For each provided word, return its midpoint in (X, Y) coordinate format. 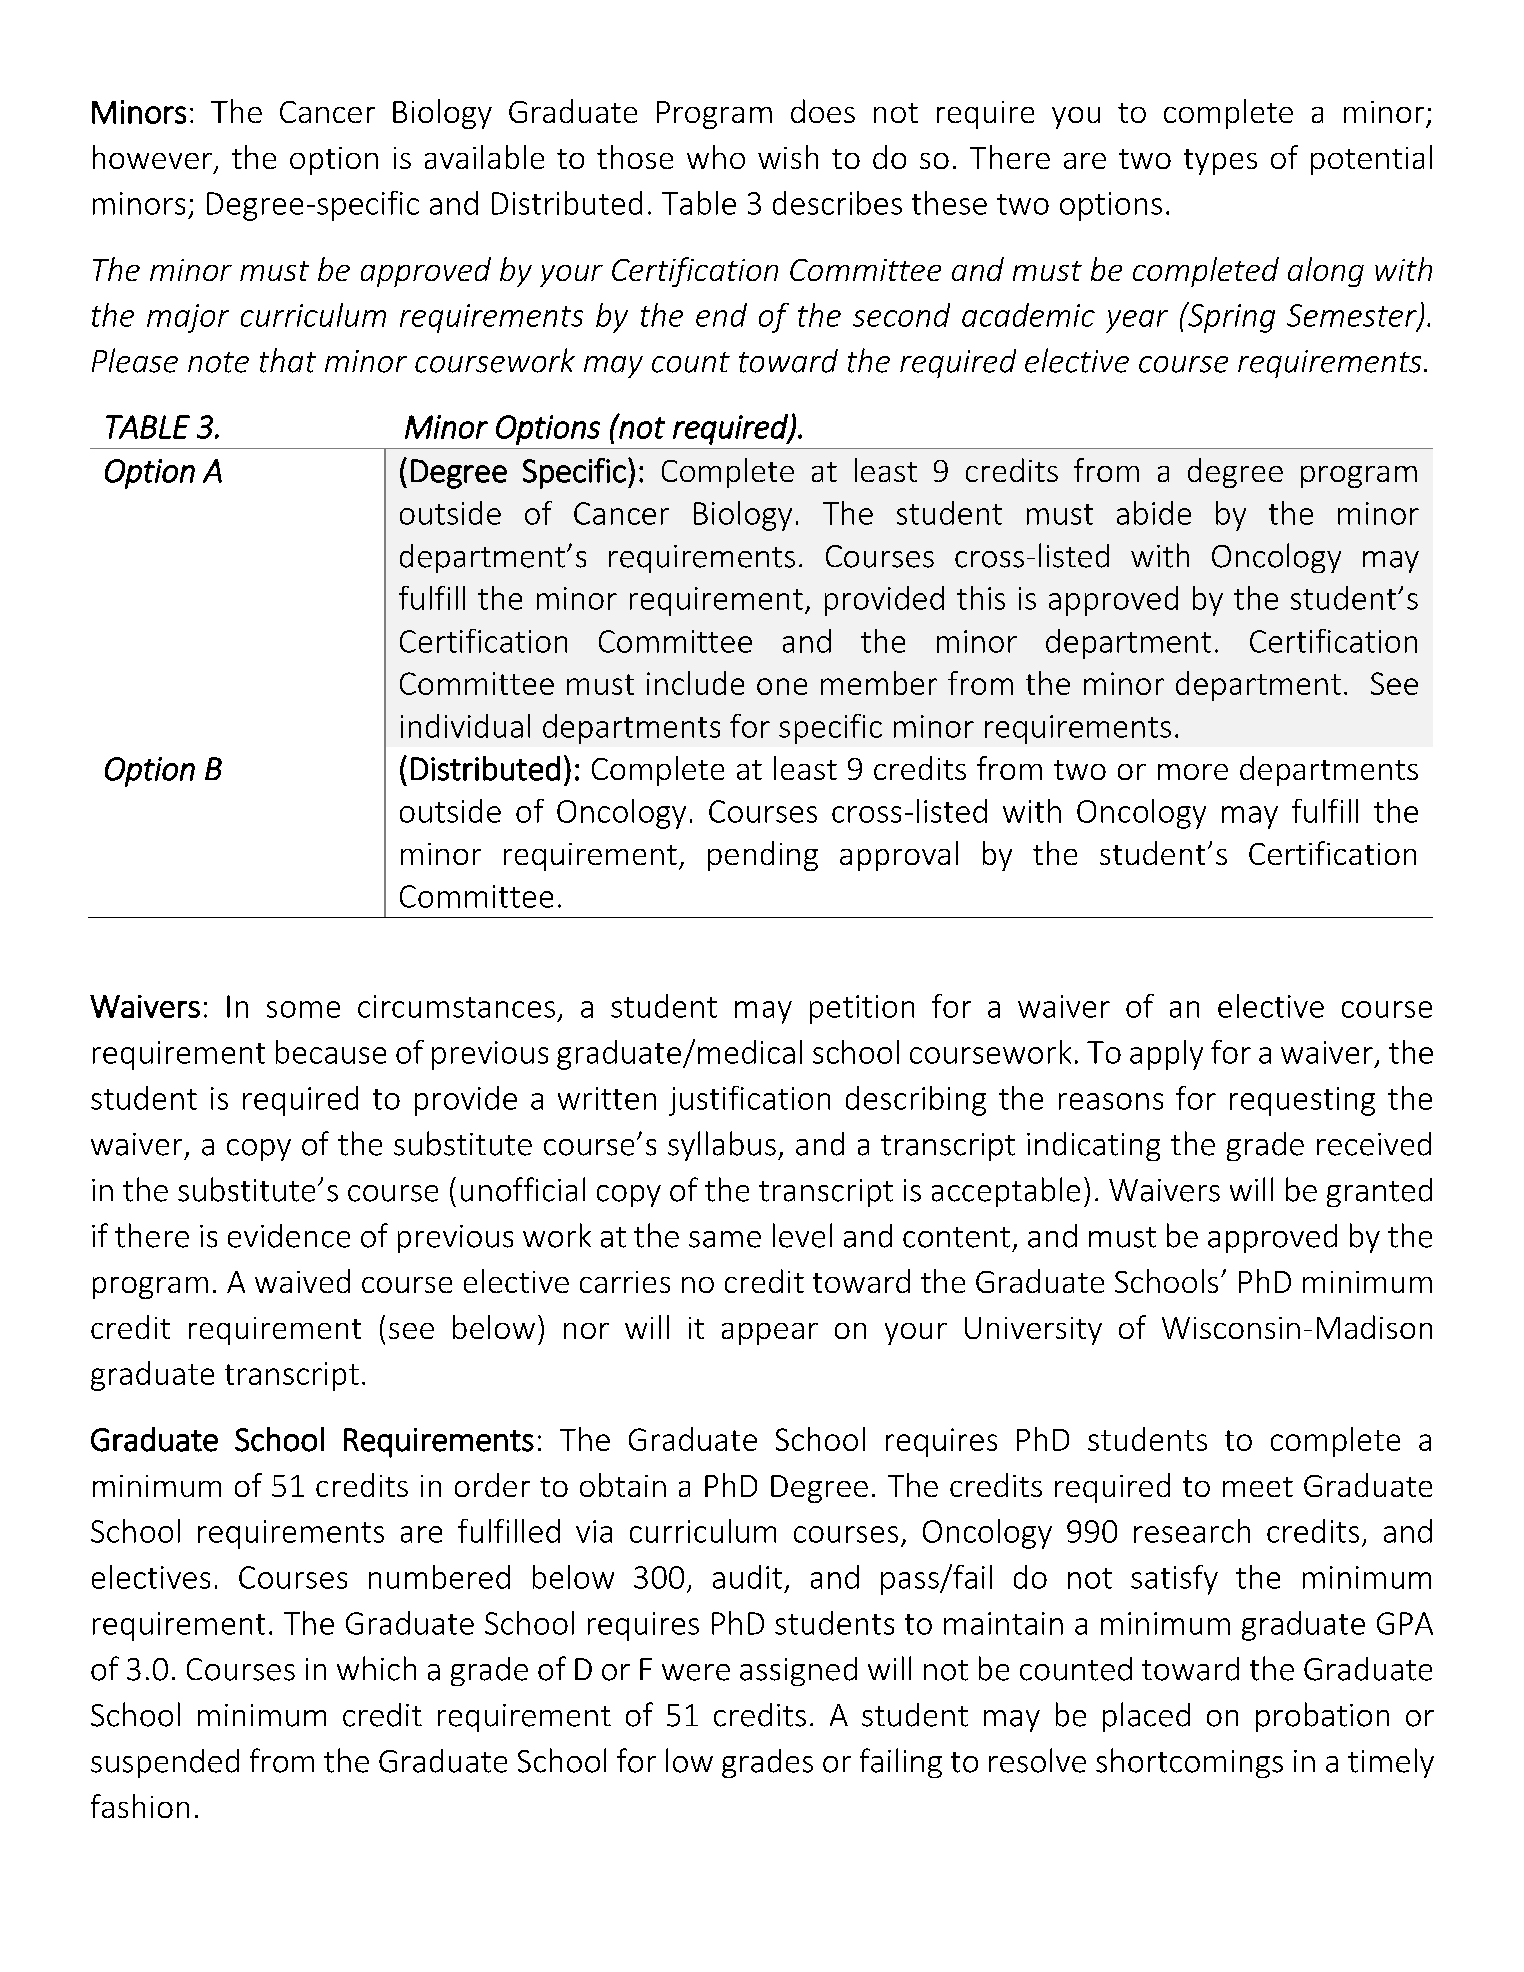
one (782, 686)
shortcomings (1189, 1763)
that (288, 360)
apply (1166, 1055)
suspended (165, 1763)
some (303, 1009)
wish (788, 157)
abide (1154, 513)
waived (302, 1281)
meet (1258, 1487)
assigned (798, 1671)
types (1220, 162)
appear (770, 1334)
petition (862, 1009)
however (152, 157)
